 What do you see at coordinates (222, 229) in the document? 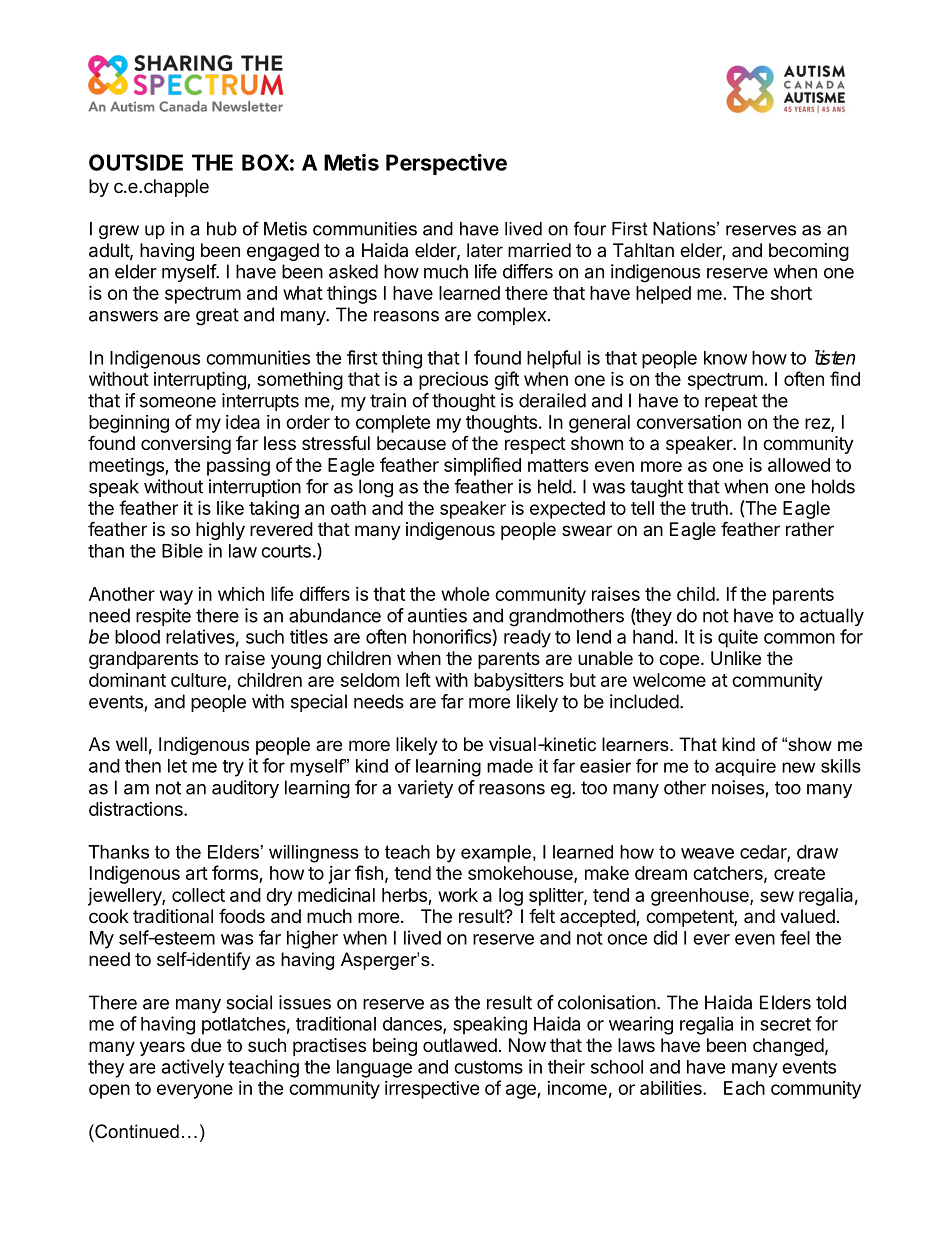
I see `hub` at bounding box center [222, 229].
